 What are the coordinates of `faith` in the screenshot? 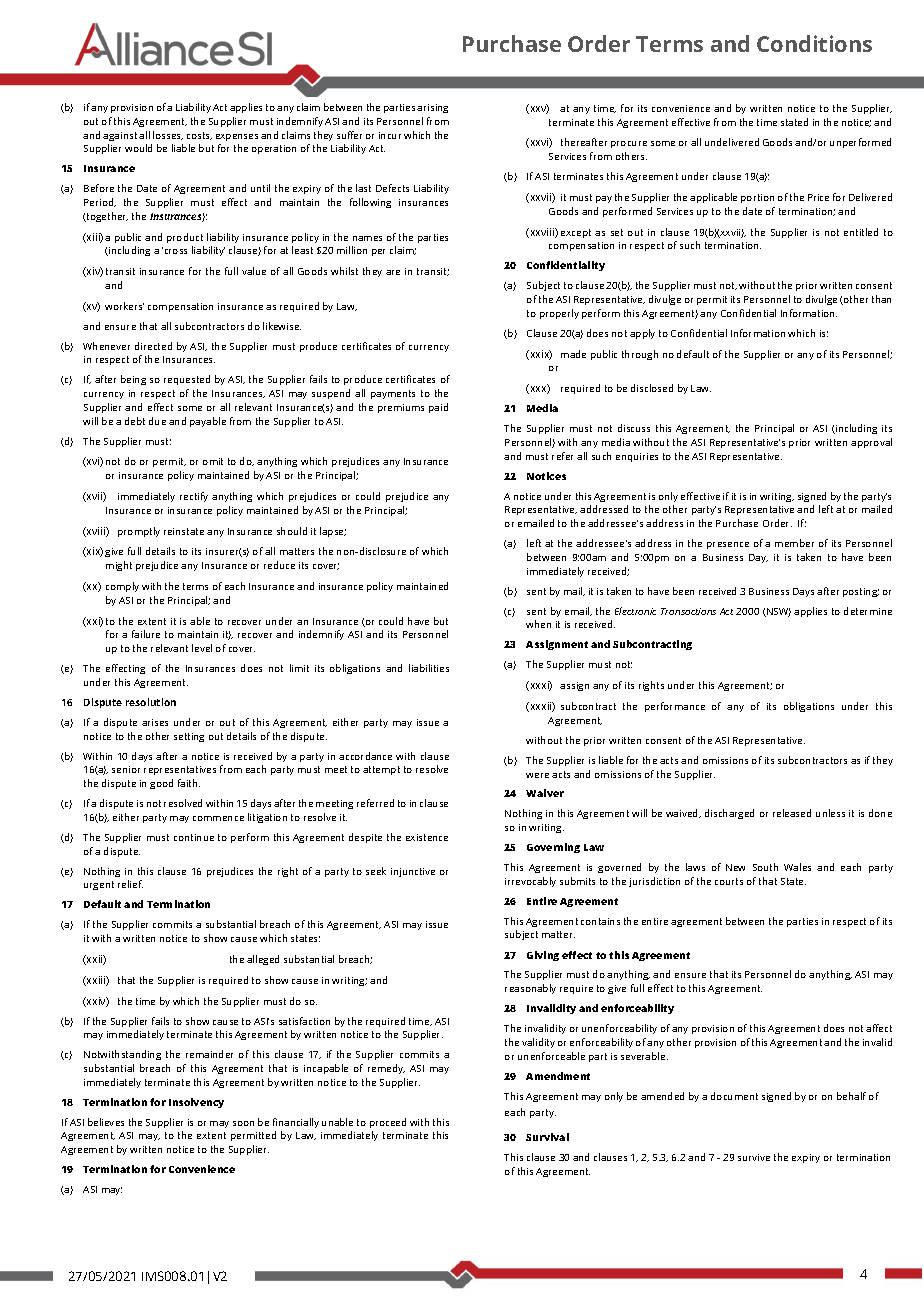 It's located at (189, 783).
